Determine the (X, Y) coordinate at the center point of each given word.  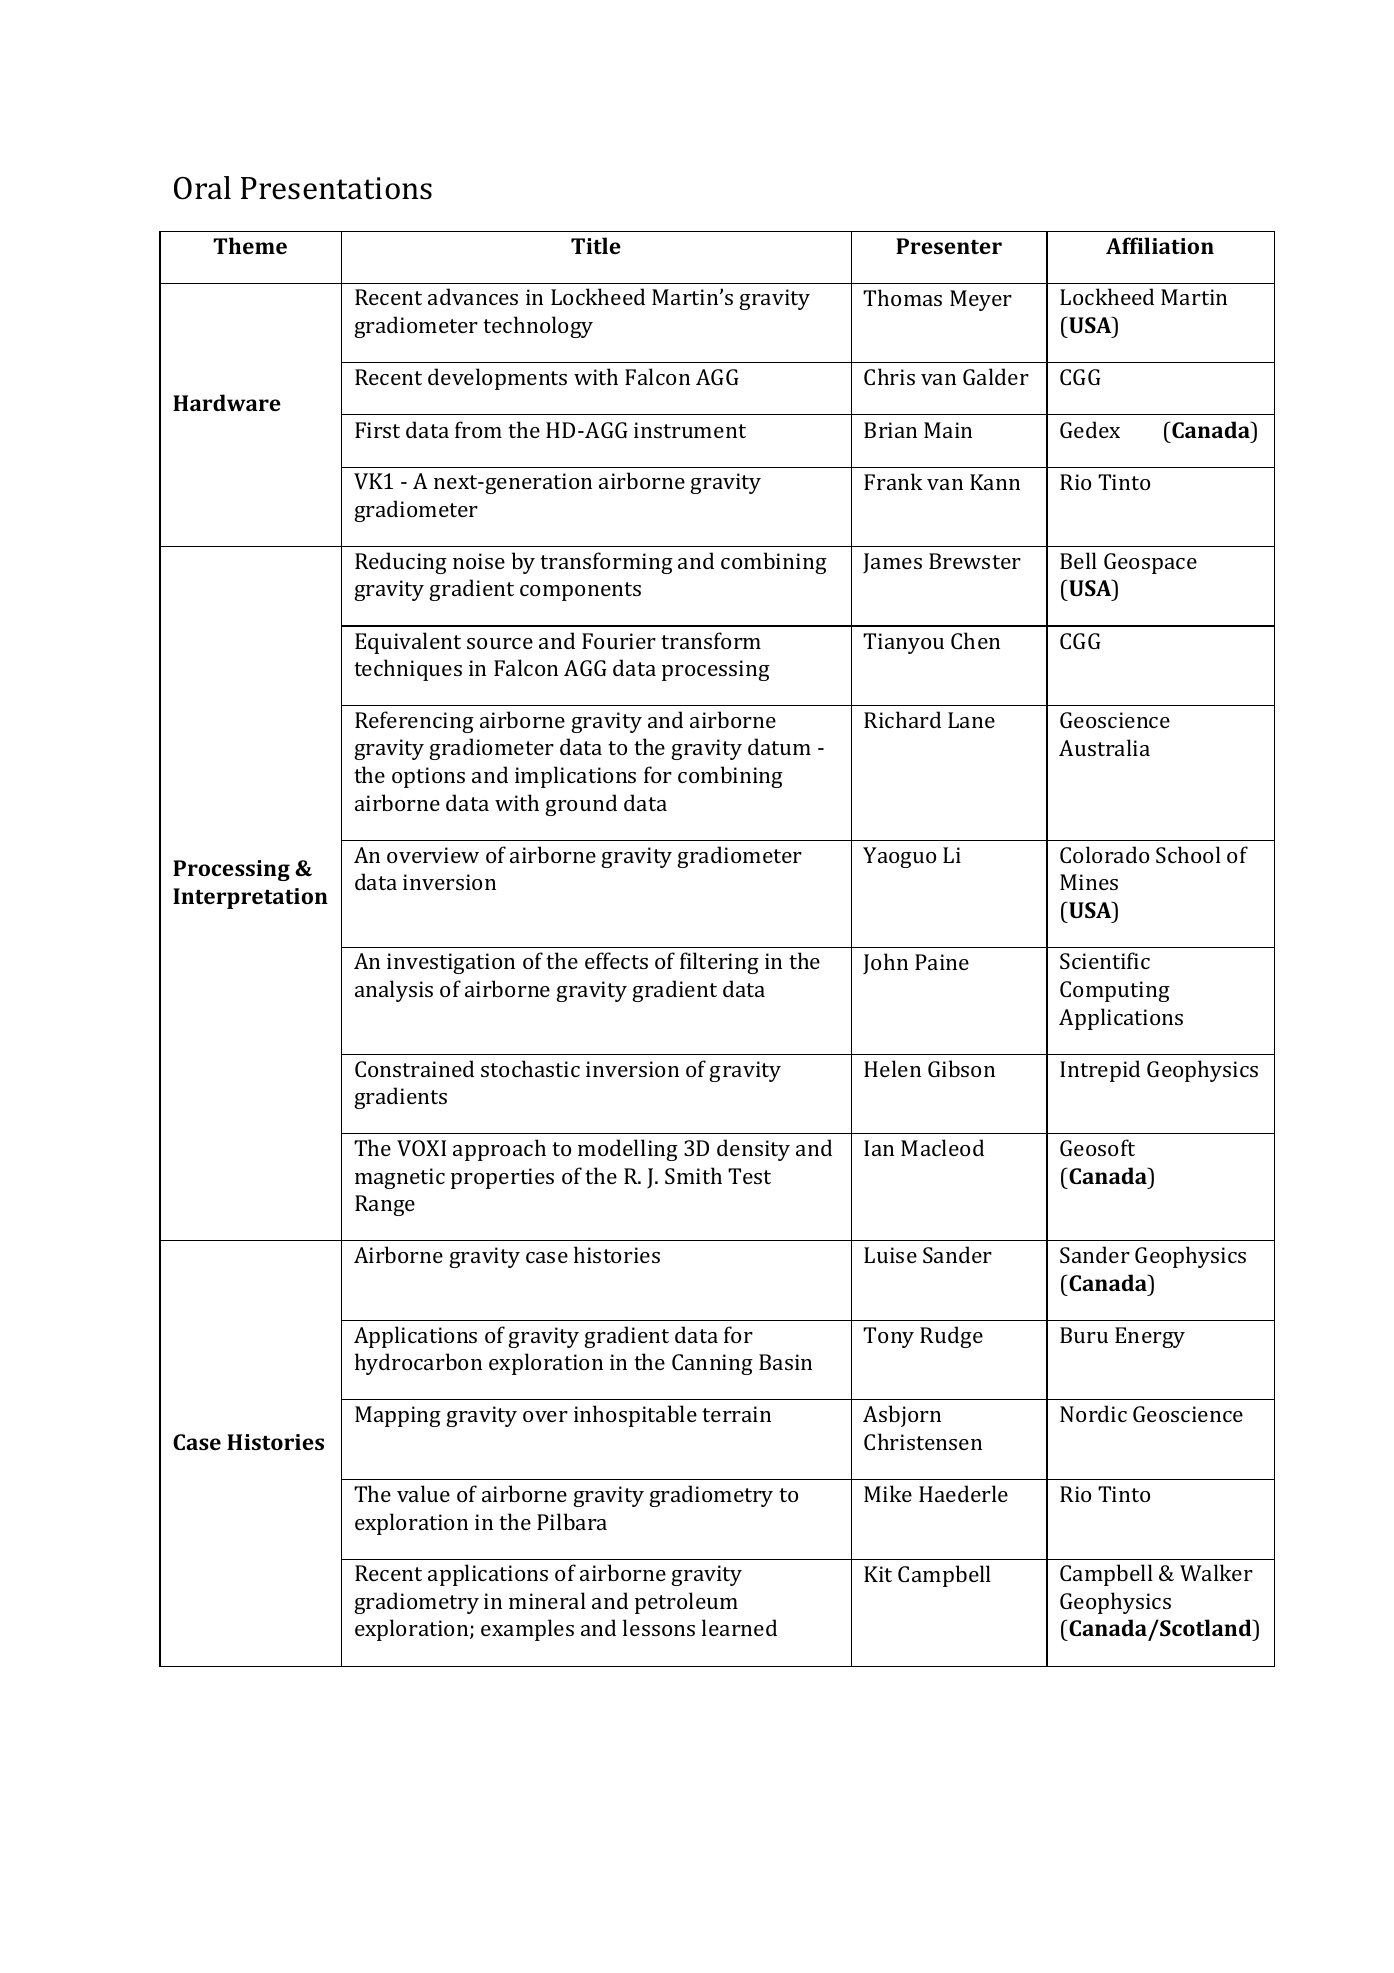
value (423, 1493)
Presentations (336, 188)
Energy (1150, 1337)
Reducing (401, 563)
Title (596, 245)
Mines (1089, 882)
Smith (693, 1175)
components (580, 591)
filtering (719, 963)
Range (385, 1205)
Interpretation (250, 898)
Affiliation (1160, 245)
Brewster (975, 561)
